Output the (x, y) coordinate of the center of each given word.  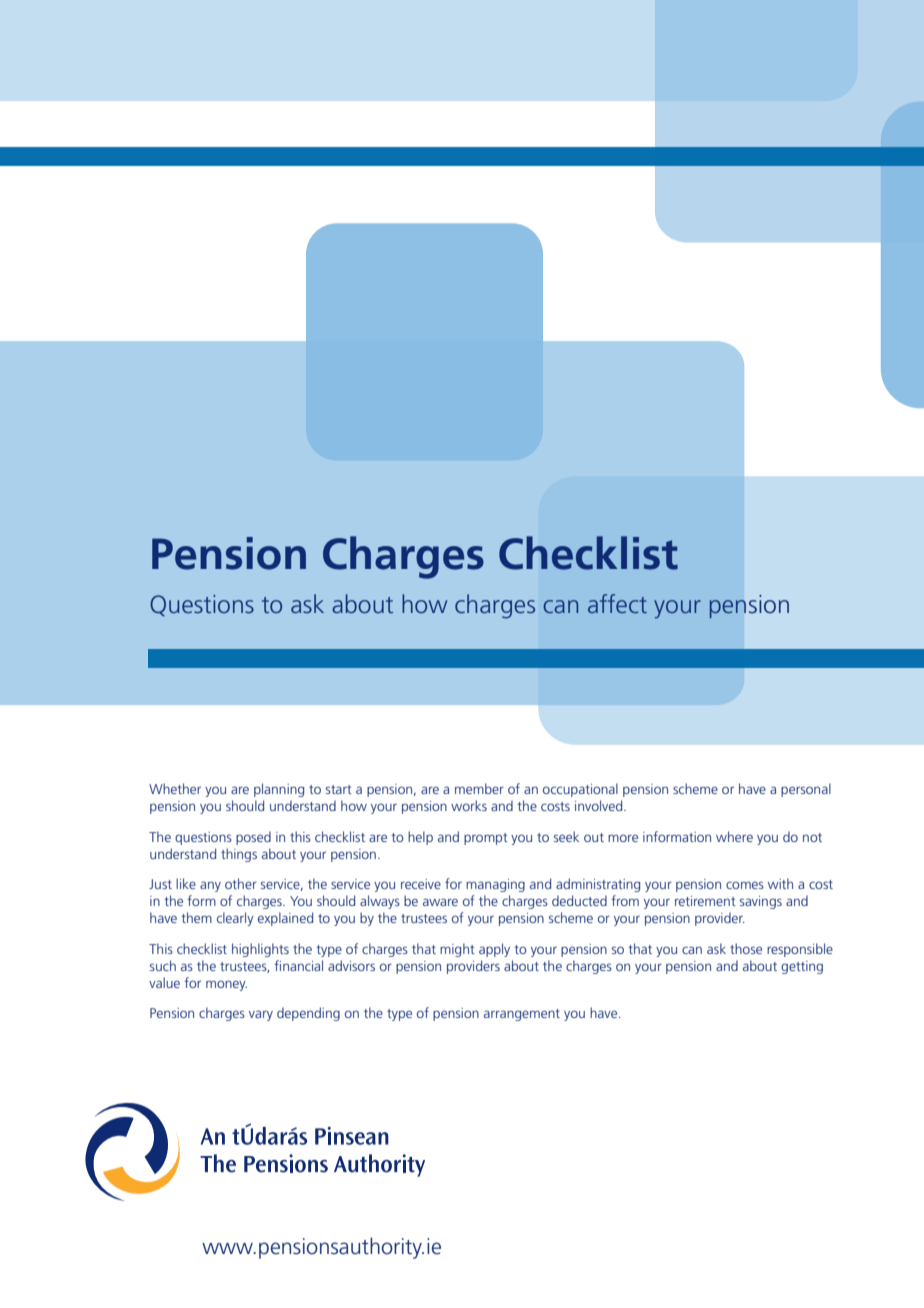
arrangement (522, 1015)
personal (806, 790)
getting (802, 967)
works (469, 805)
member (479, 788)
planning (279, 790)
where (734, 836)
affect (617, 603)
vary (261, 1015)
